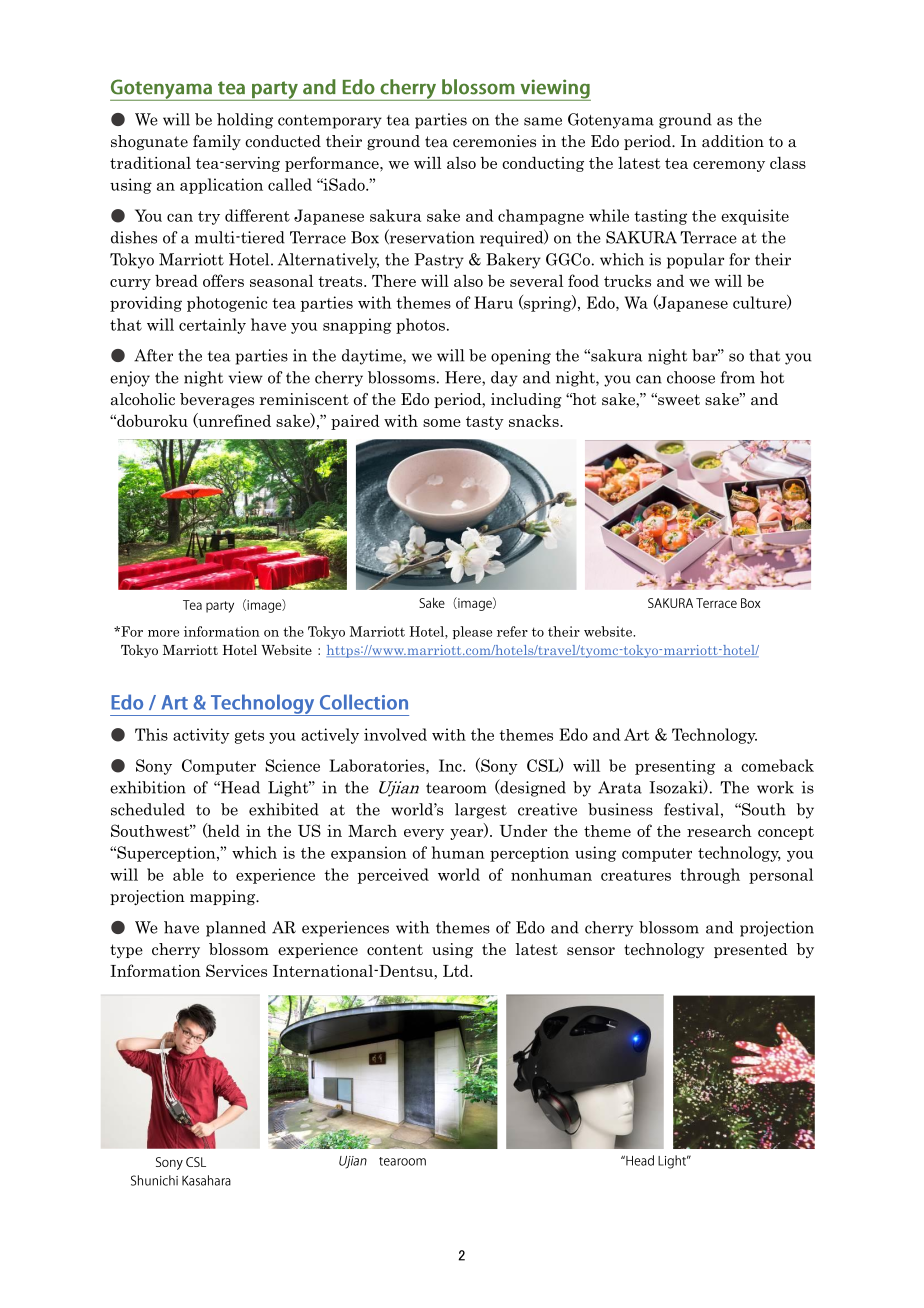  What do you see at coordinates (236, 929) in the screenshot?
I see `planned` at bounding box center [236, 929].
